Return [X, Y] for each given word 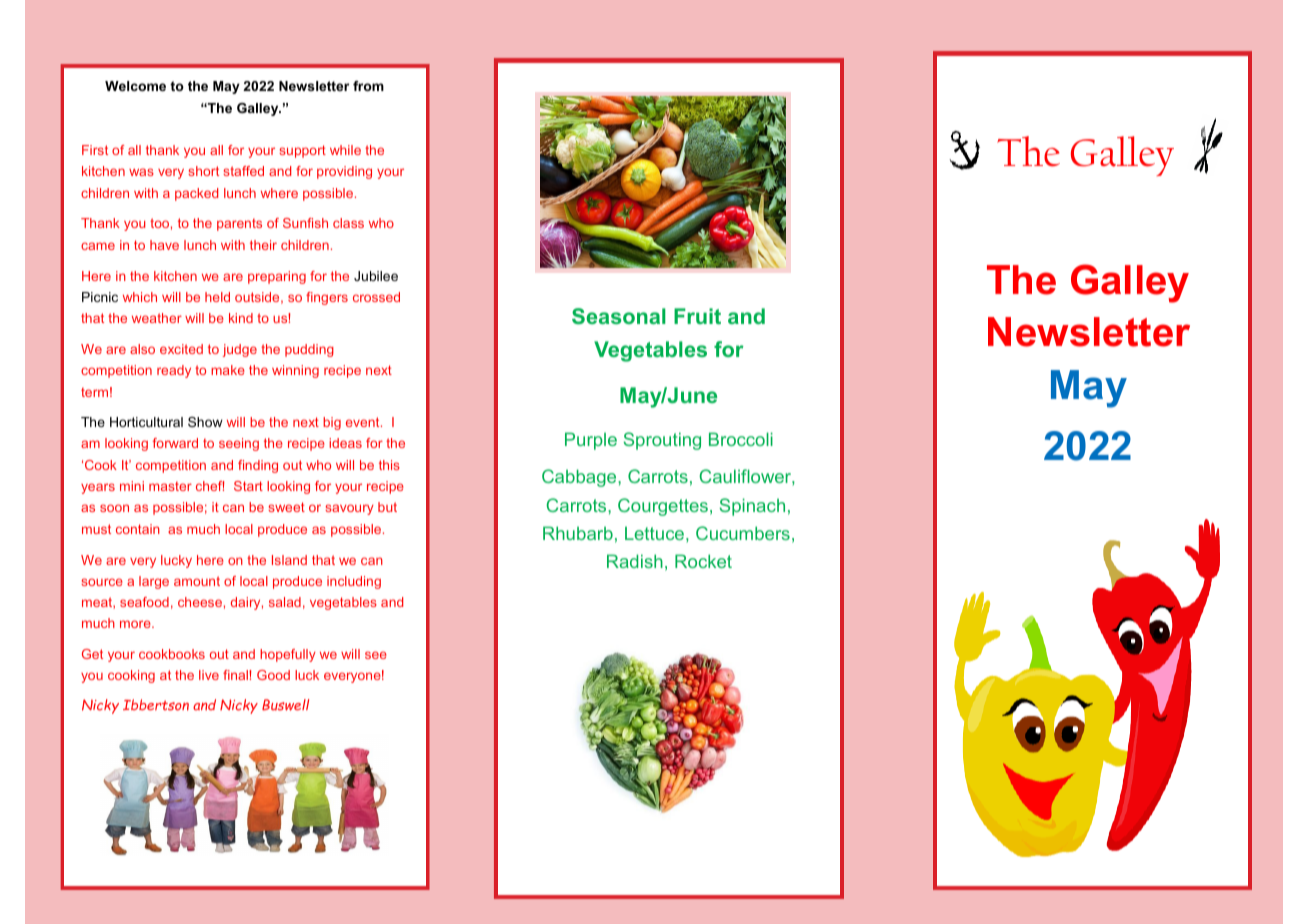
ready [174, 371]
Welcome [135, 86]
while [345, 150]
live [209, 675]
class [348, 223]
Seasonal [619, 316]
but [387, 507]
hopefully [288, 655]
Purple [591, 441]
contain [138, 529]
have [164, 245]
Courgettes [663, 507]
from [368, 86]
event [364, 422]
